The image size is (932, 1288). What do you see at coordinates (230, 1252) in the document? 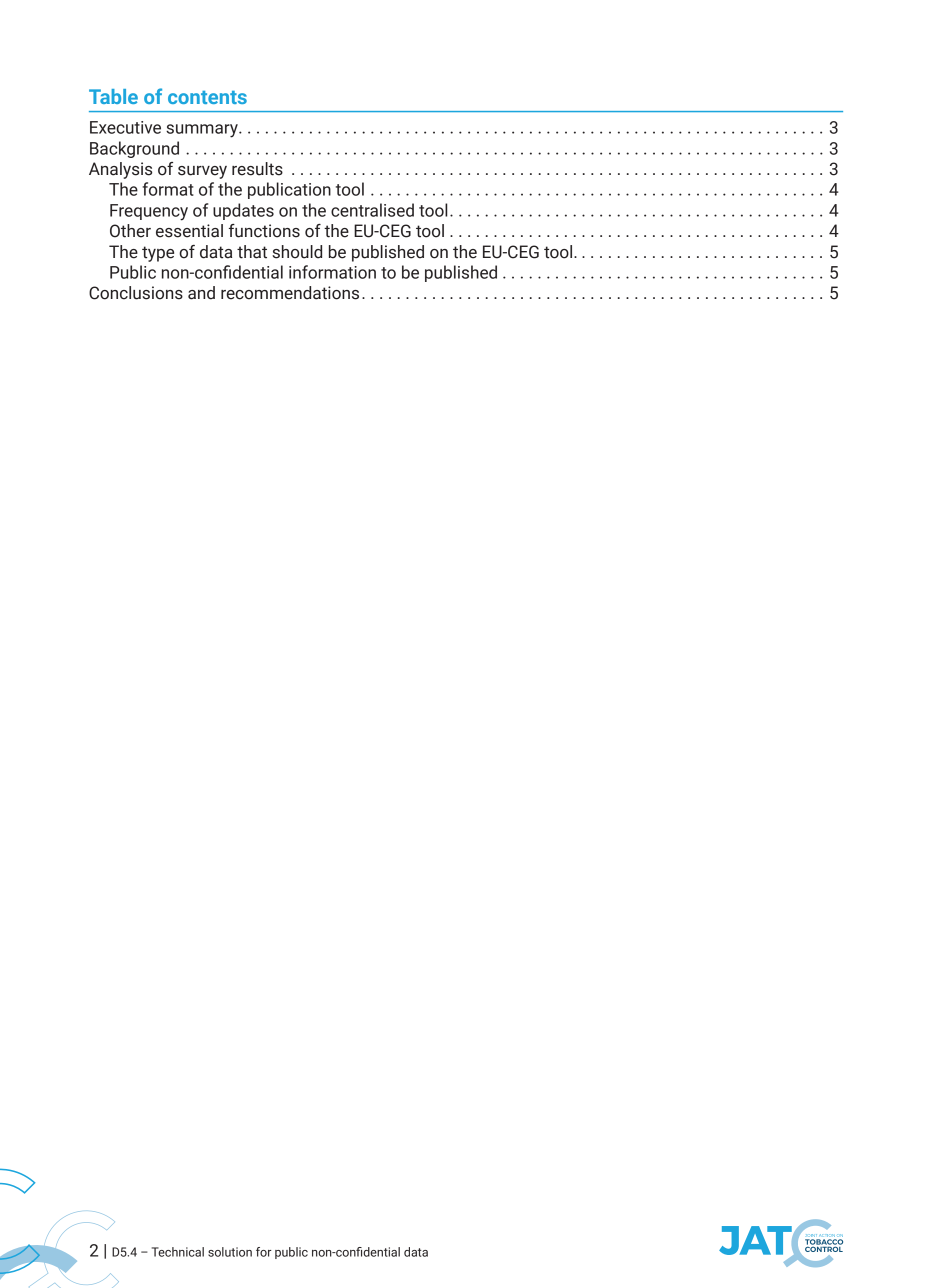
I see `solution` at bounding box center [230, 1252].
